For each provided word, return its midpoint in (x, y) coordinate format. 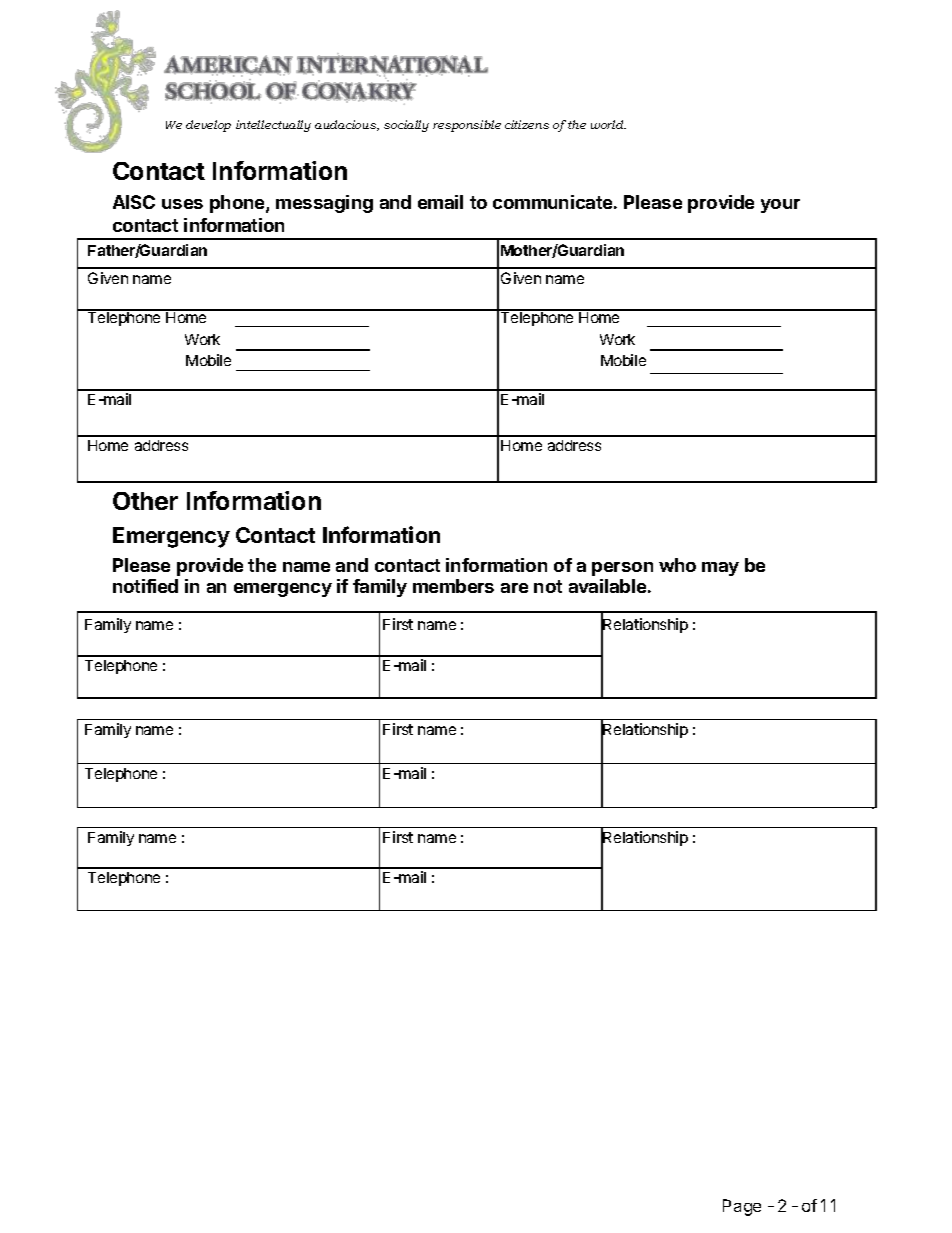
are (514, 588)
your (780, 206)
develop (208, 126)
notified (145, 586)
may (720, 569)
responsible (467, 126)
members (453, 586)
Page (742, 1207)
